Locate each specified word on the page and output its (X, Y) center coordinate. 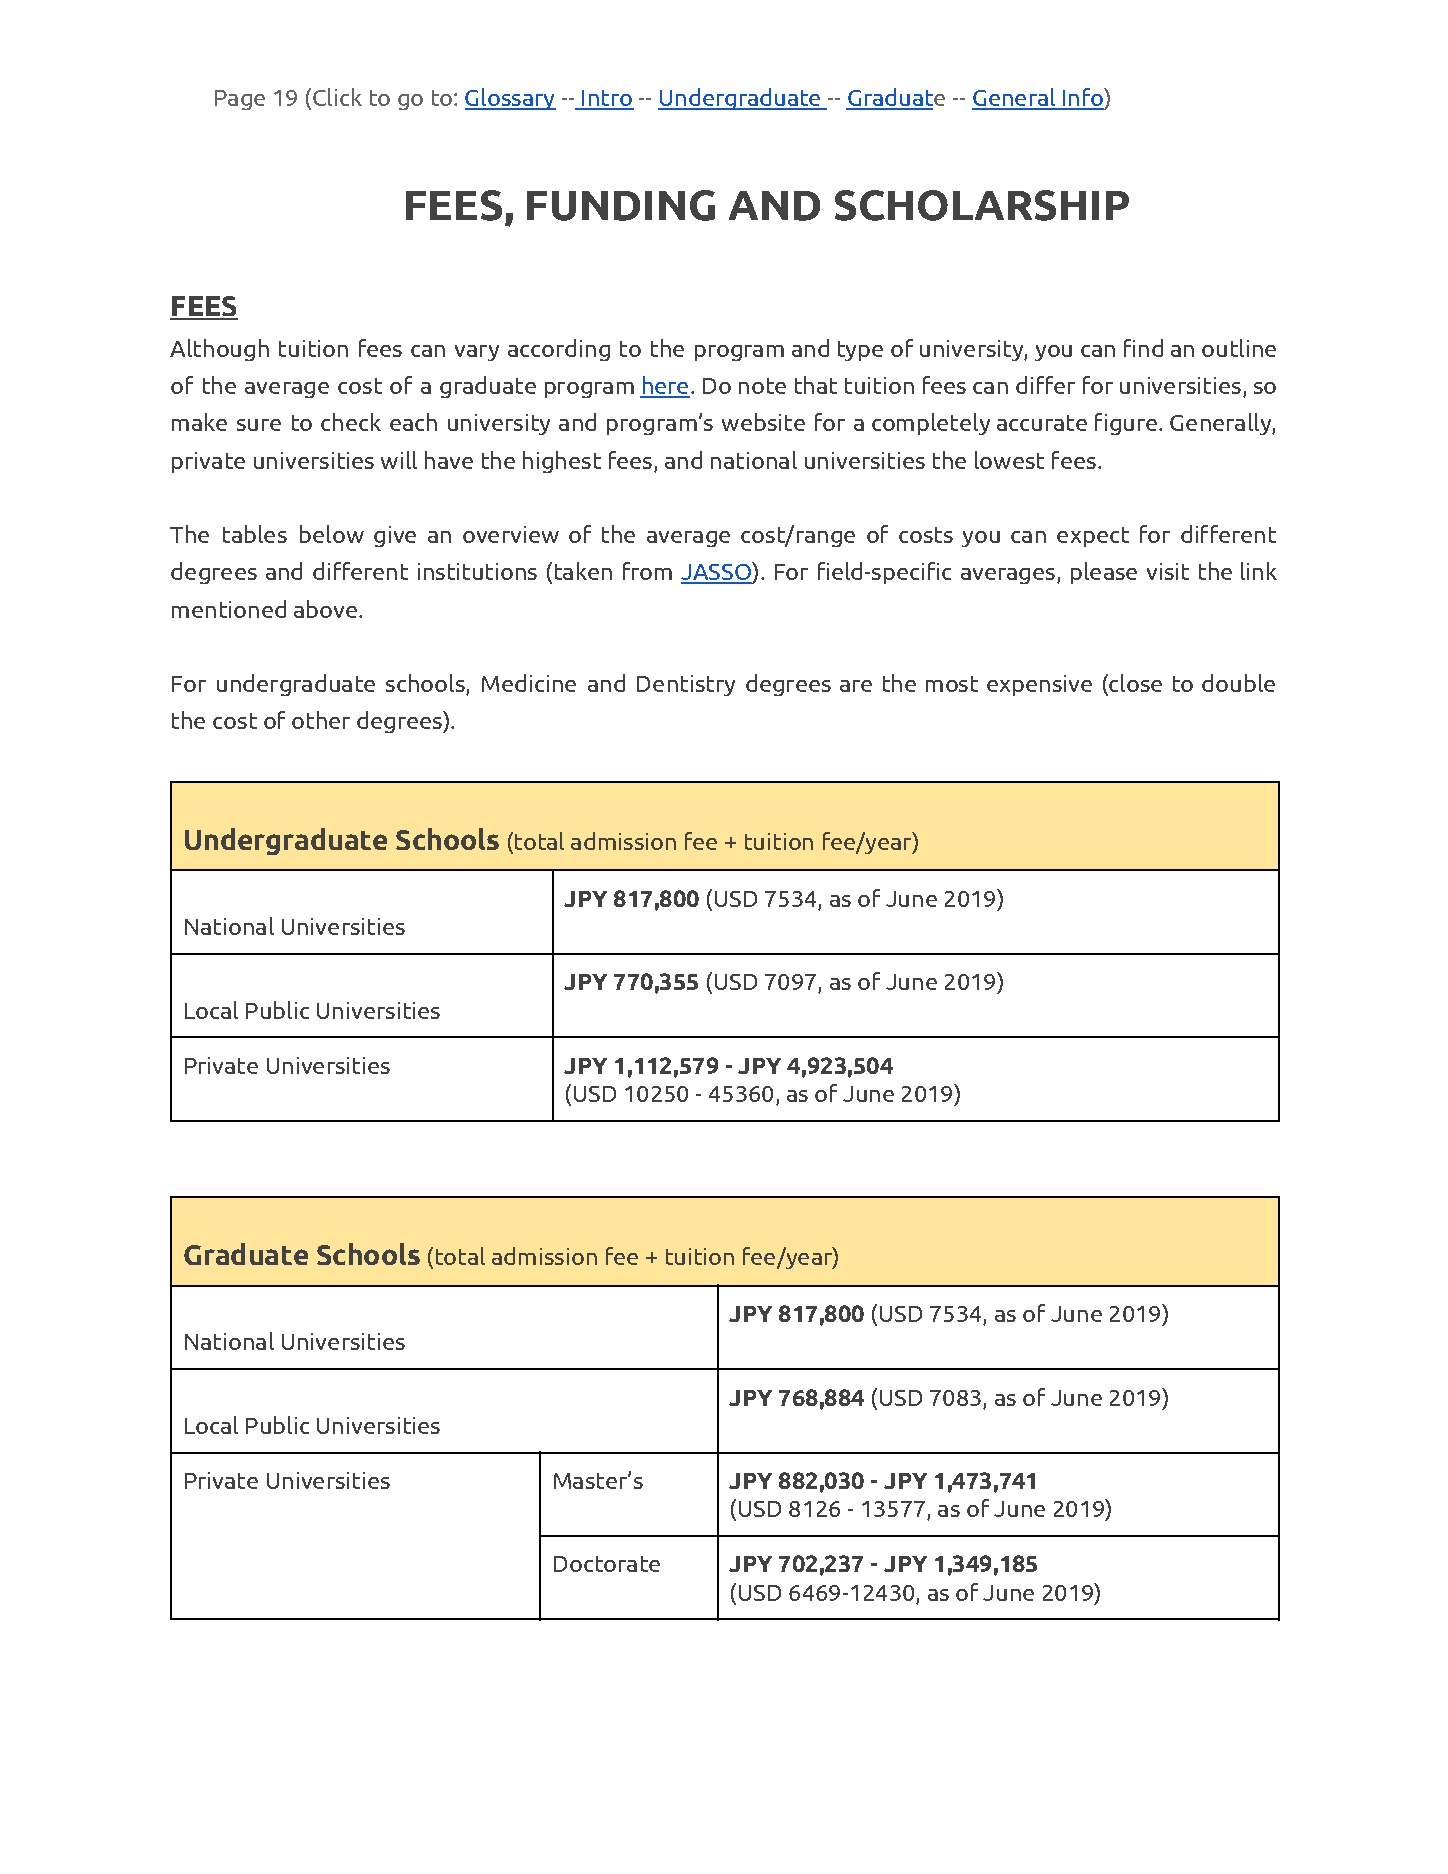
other (321, 720)
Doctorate (607, 1564)
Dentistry (686, 685)
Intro (607, 99)
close (1134, 684)
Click (337, 97)
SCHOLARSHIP (982, 205)
